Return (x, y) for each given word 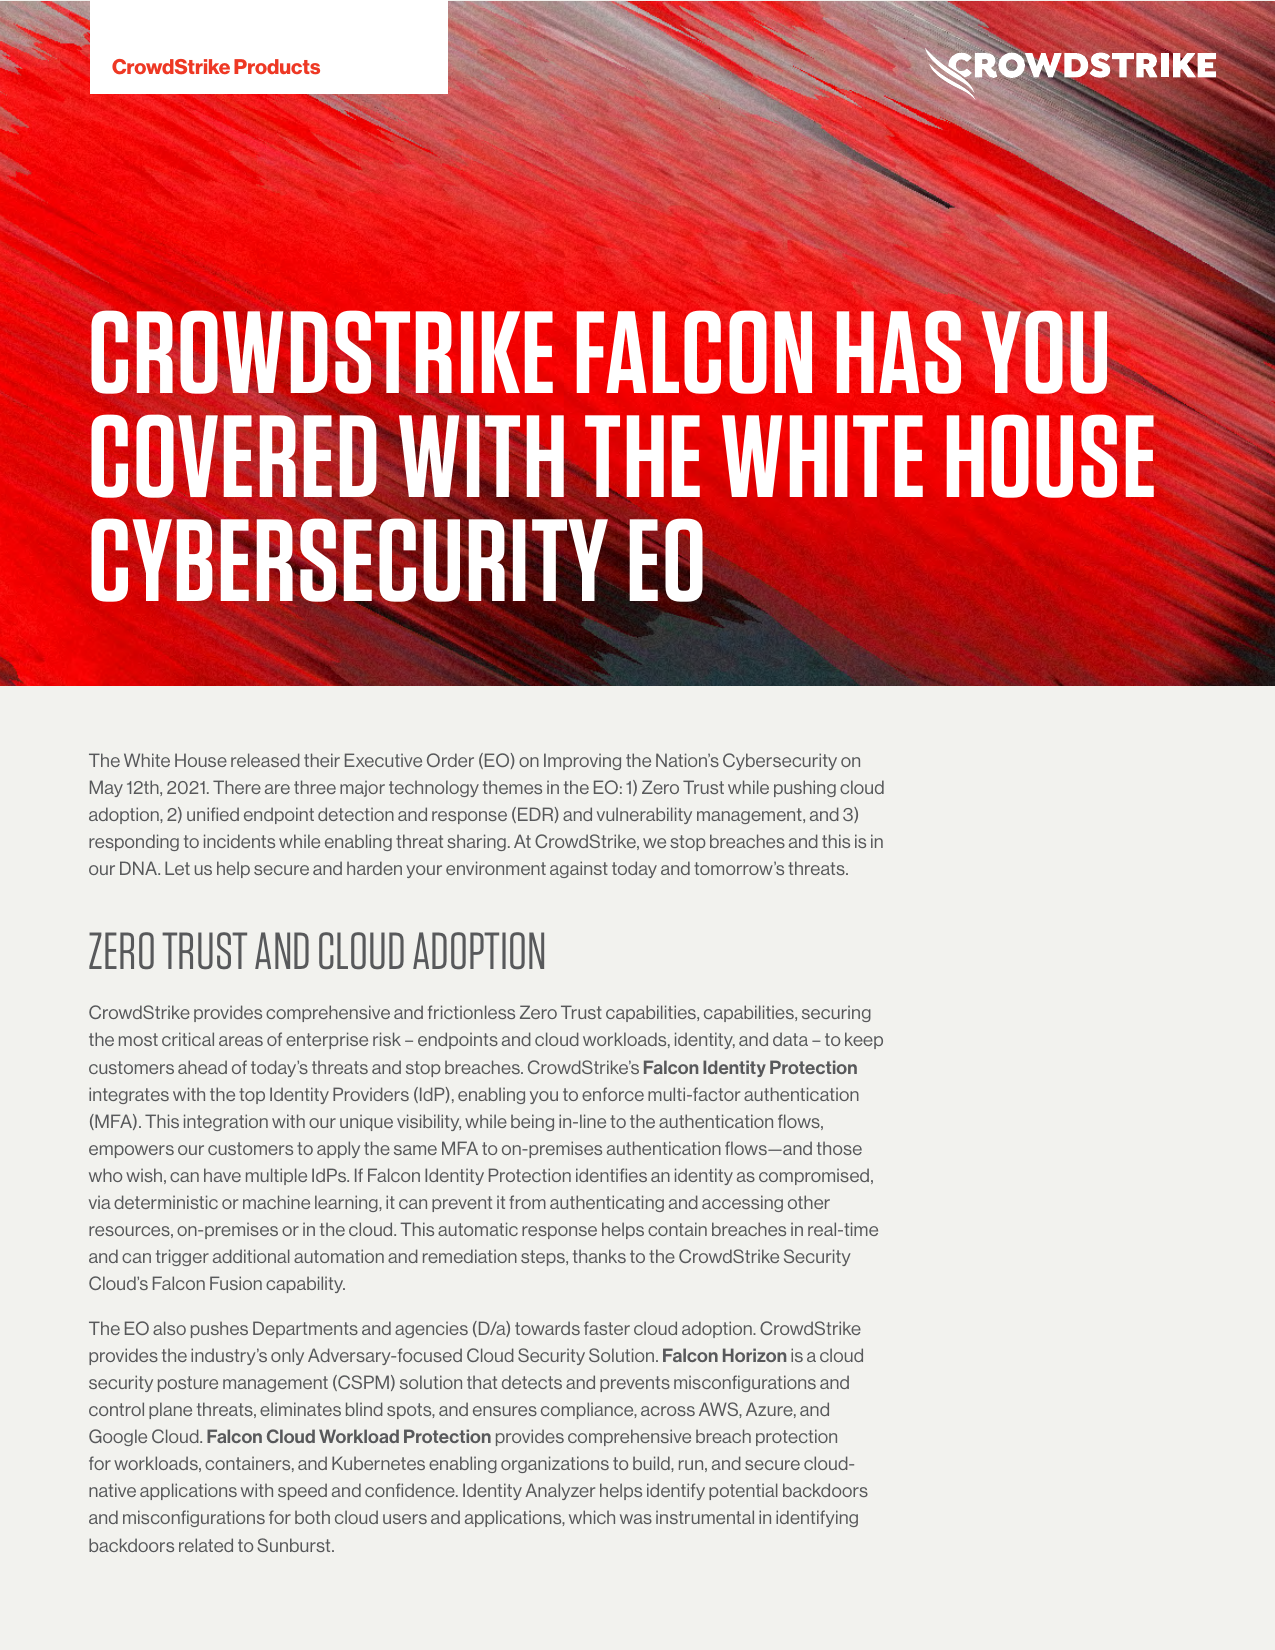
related (206, 1545)
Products (277, 66)
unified (213, 814)
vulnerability (644, 815)
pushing (805, 788)
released (265, 760)
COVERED (234, 456)
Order (450, 760)
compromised (815, 1176)
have (222, 1175)
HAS (898, 352)
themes (512, 787)
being (532, 1122)
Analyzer (560, 1491)
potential (743, 1491)
